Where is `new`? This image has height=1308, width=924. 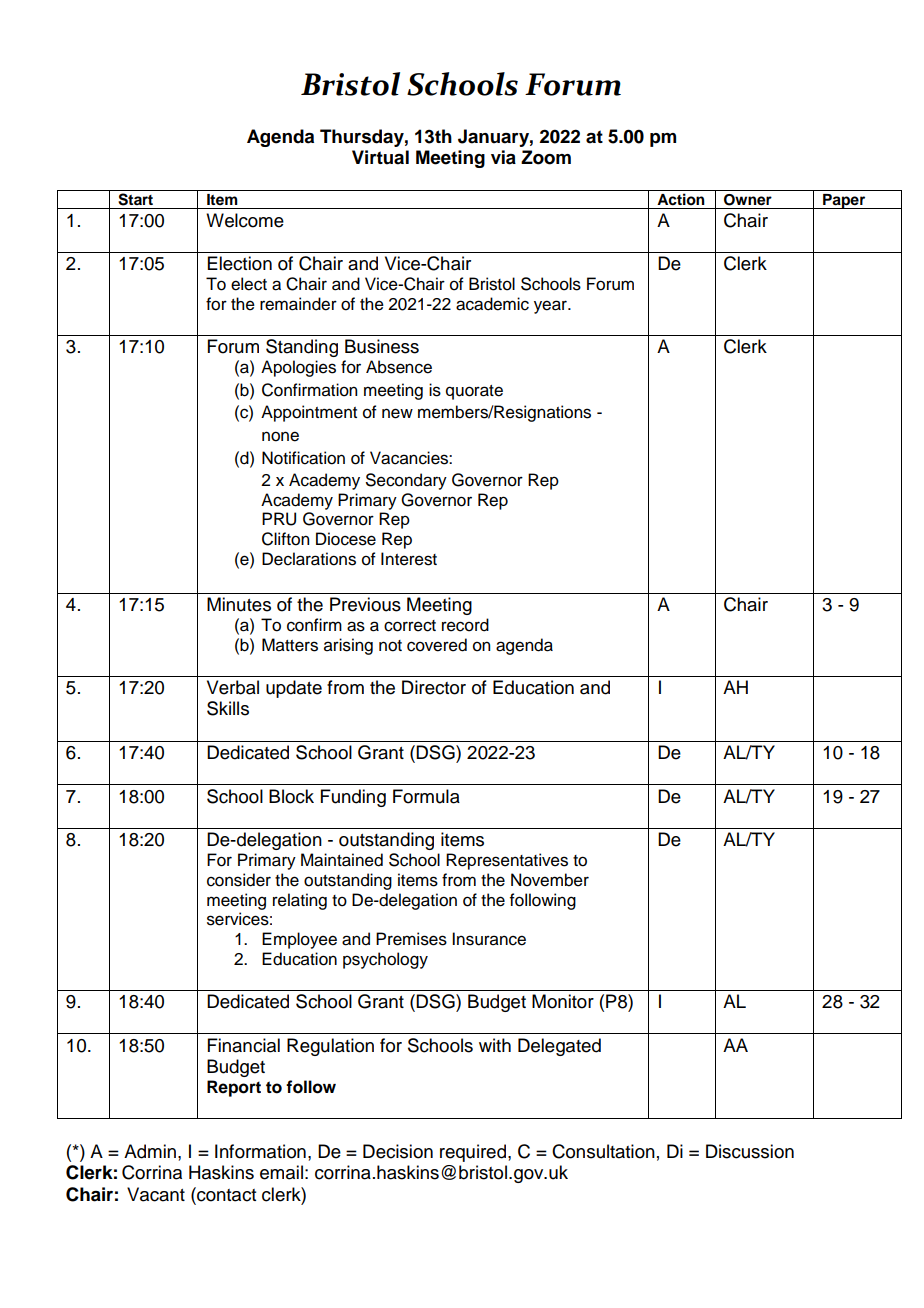
new is located at coordinates (397, 413).
